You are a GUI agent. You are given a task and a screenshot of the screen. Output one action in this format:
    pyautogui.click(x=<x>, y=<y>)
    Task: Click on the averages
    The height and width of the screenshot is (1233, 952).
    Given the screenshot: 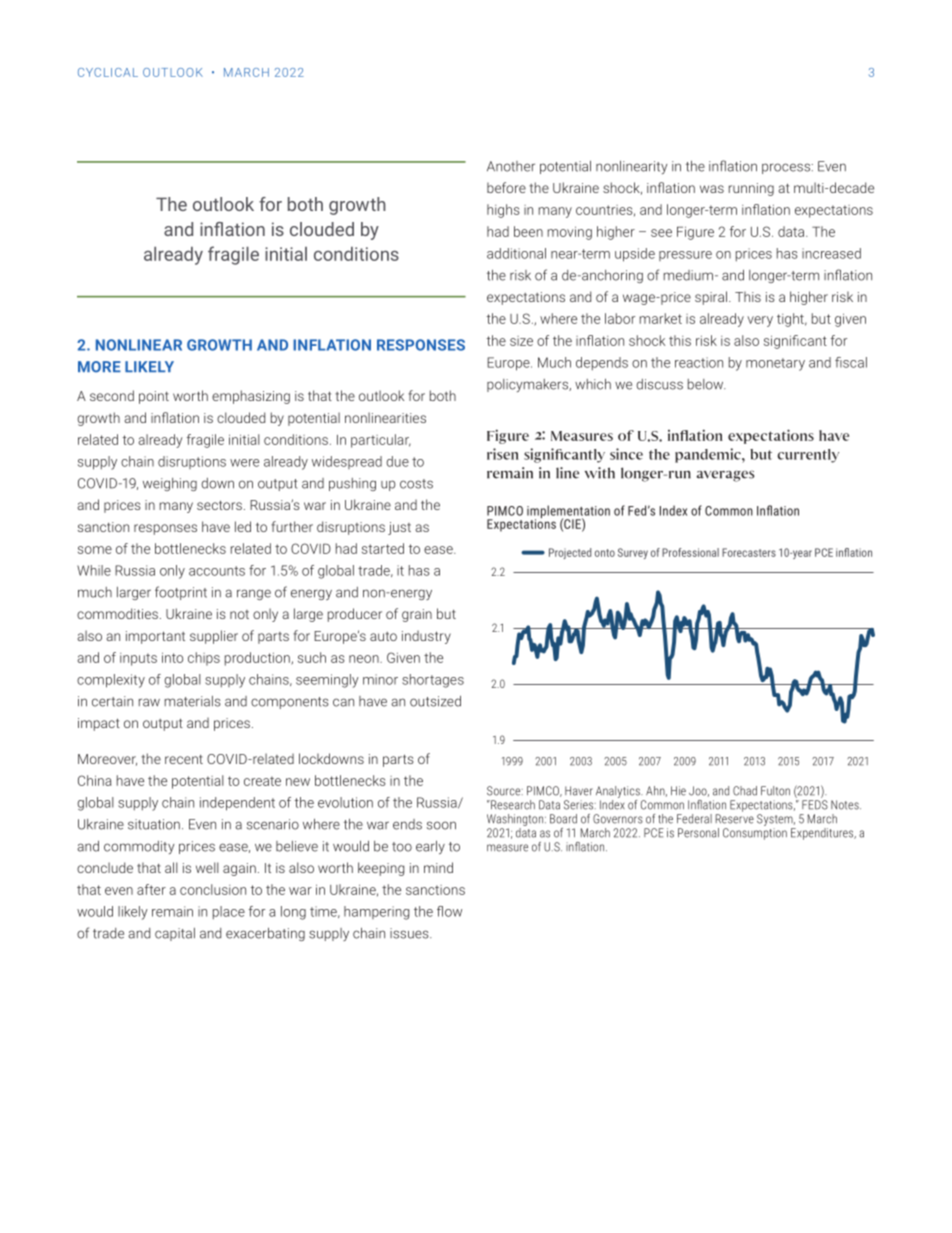 What is the action you would take?
    pyautogui.click(x=726, y=476)
